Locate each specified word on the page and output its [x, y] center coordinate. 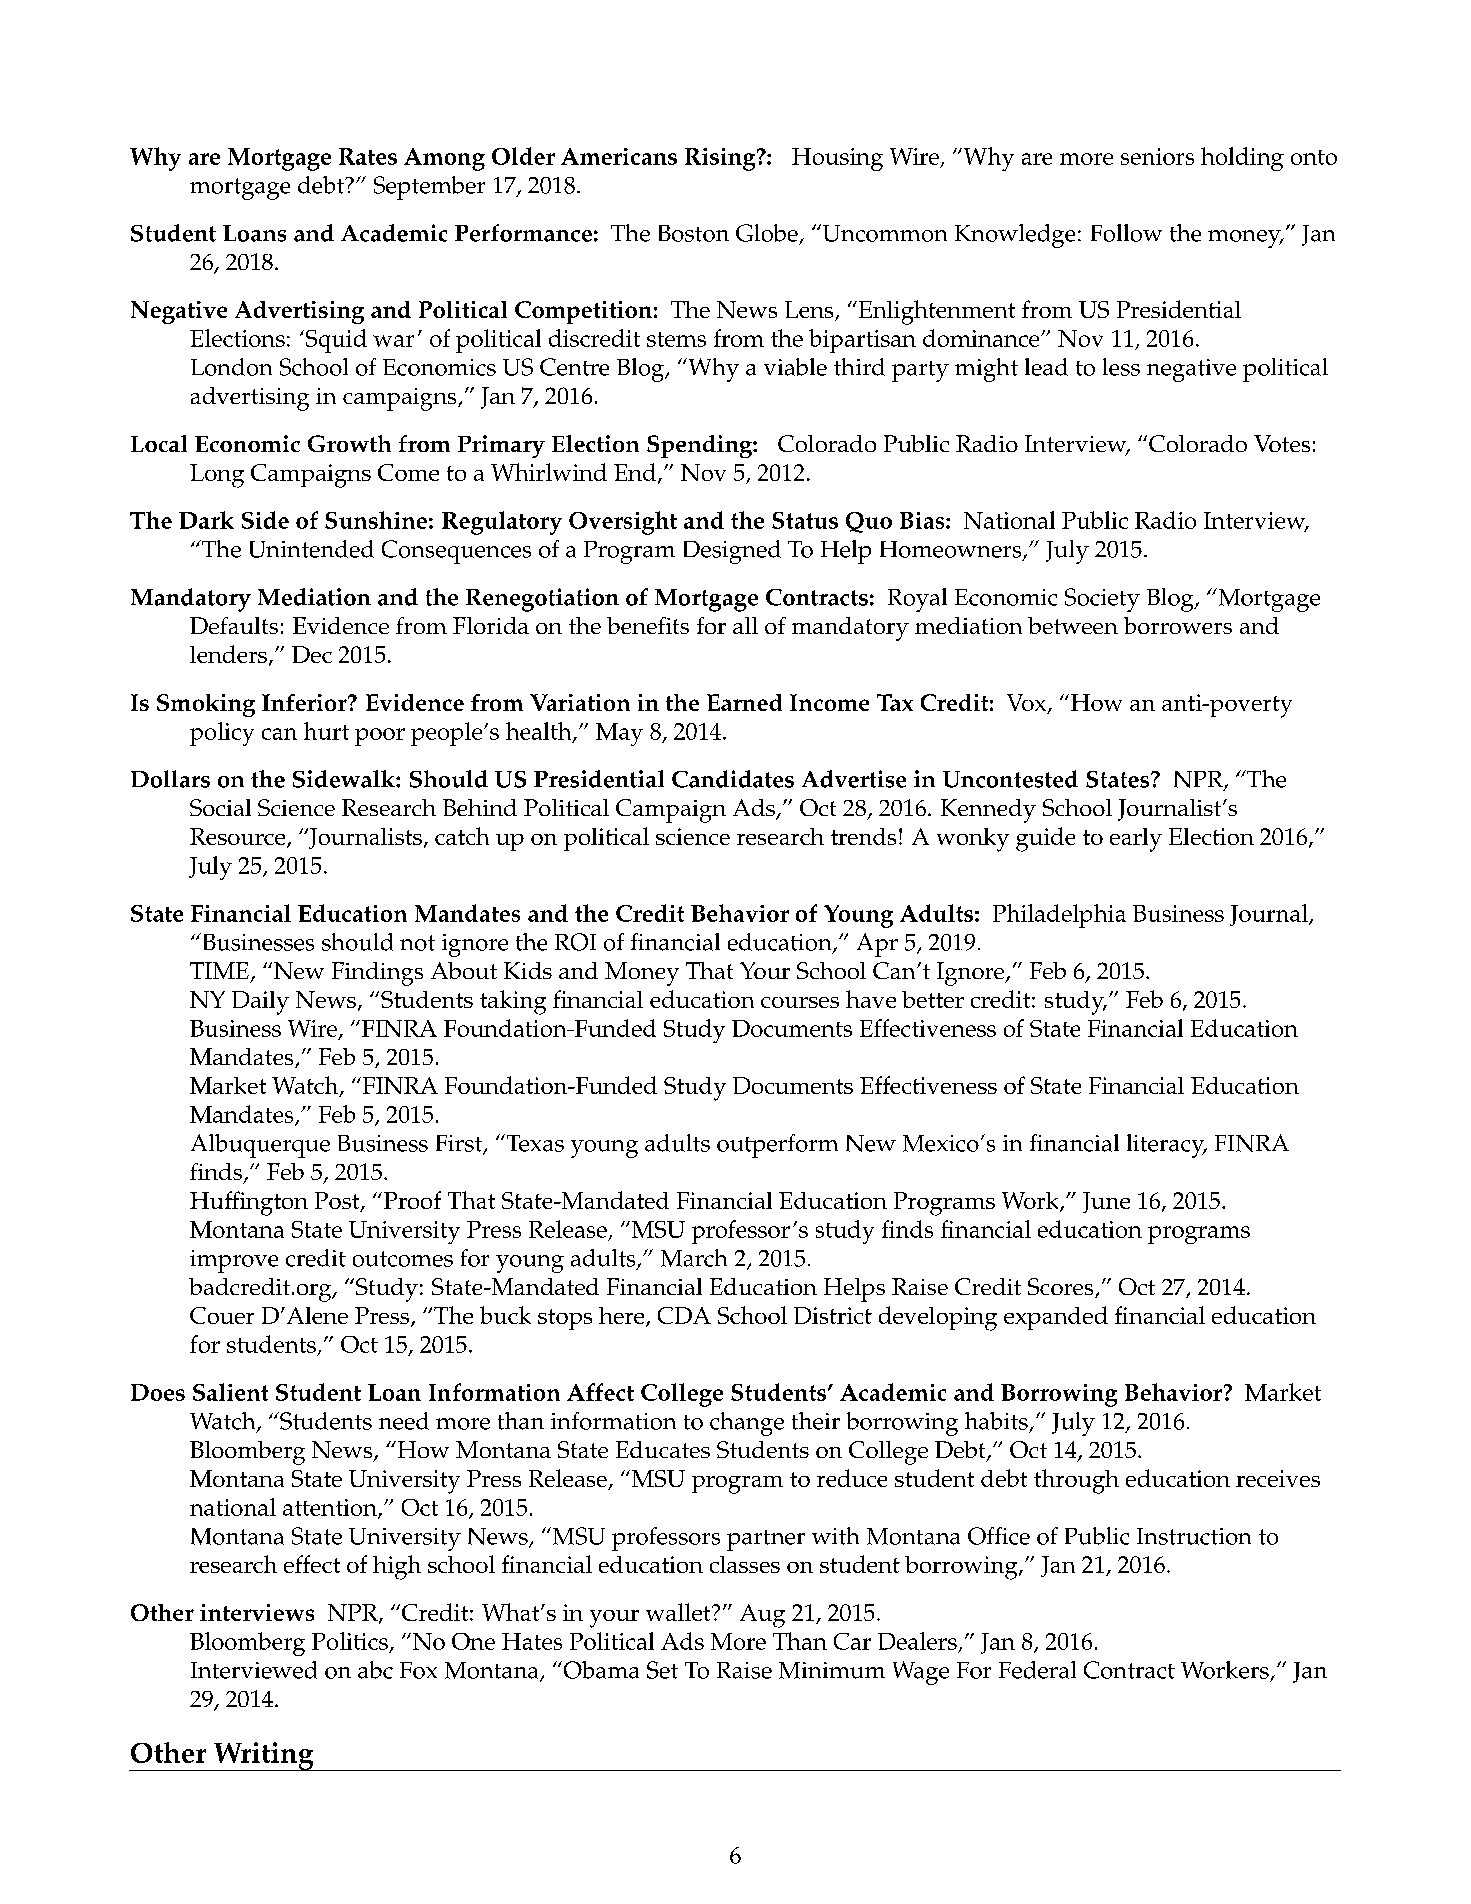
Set [662, 1670]
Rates [368, 156]
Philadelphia [1059, 916]
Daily [260, 1003]
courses [800, 1002]
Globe [767, 233]
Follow [1126, 233]
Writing [263, 1756]
